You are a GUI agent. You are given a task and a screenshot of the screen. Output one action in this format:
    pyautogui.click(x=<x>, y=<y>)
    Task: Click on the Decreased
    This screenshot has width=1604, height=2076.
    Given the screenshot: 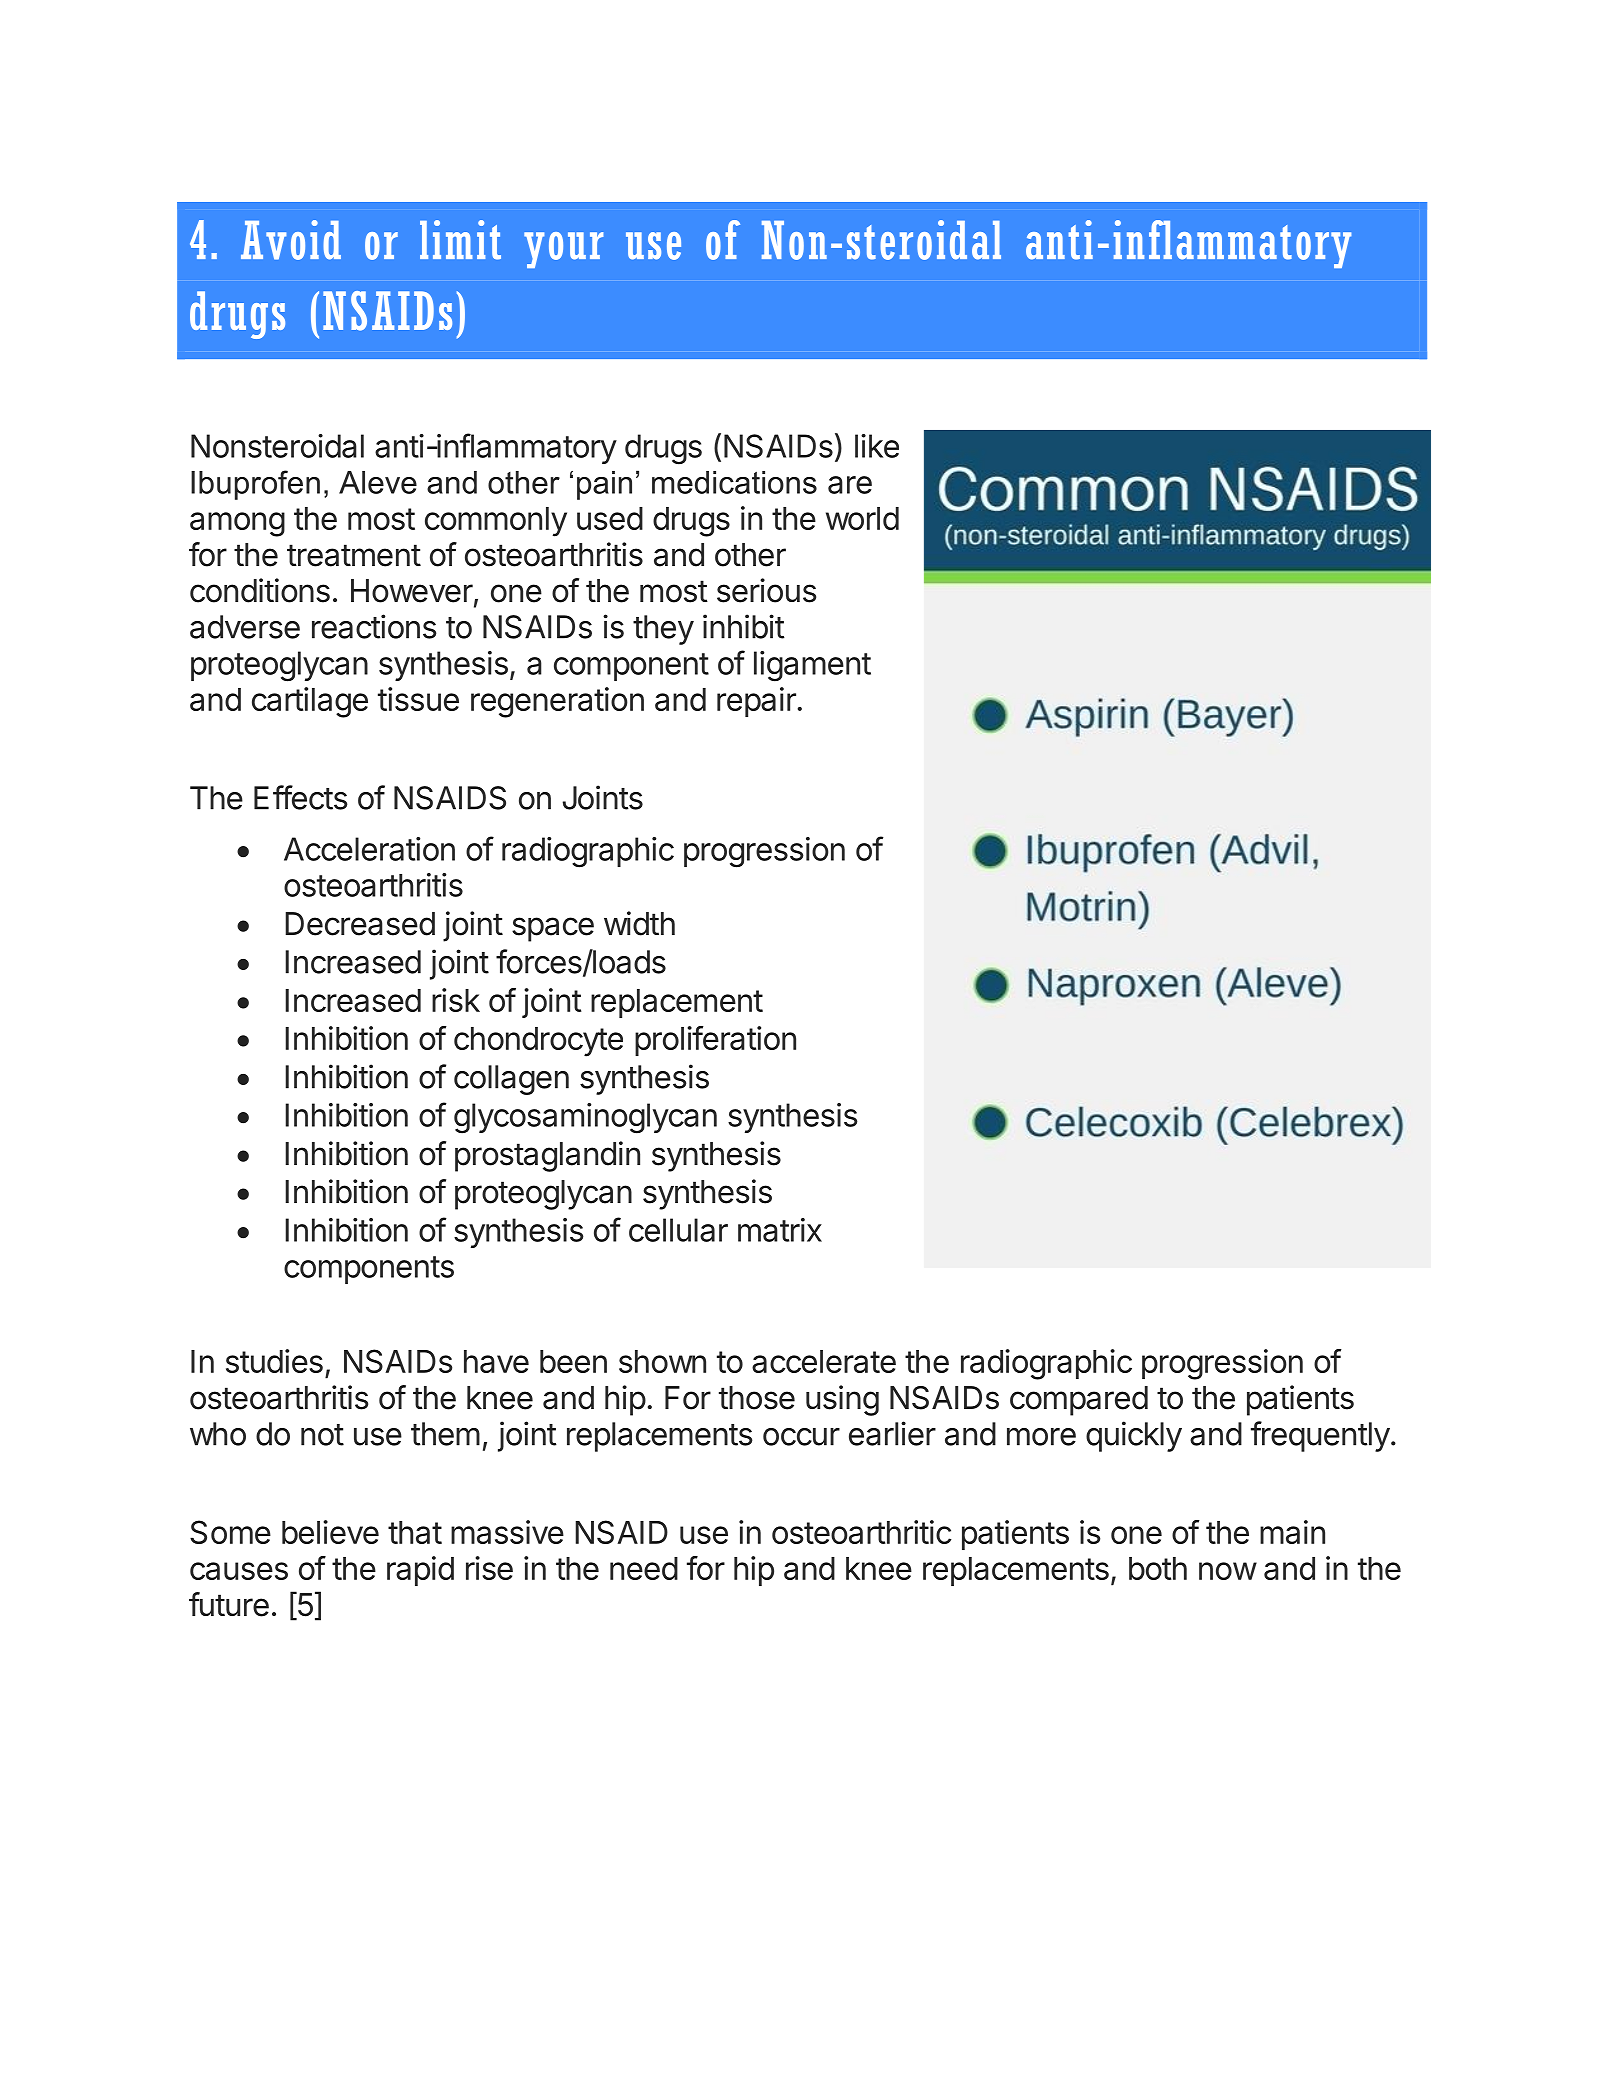 What is the action you would take?
    pyautogui.click(x=360, y=924)
